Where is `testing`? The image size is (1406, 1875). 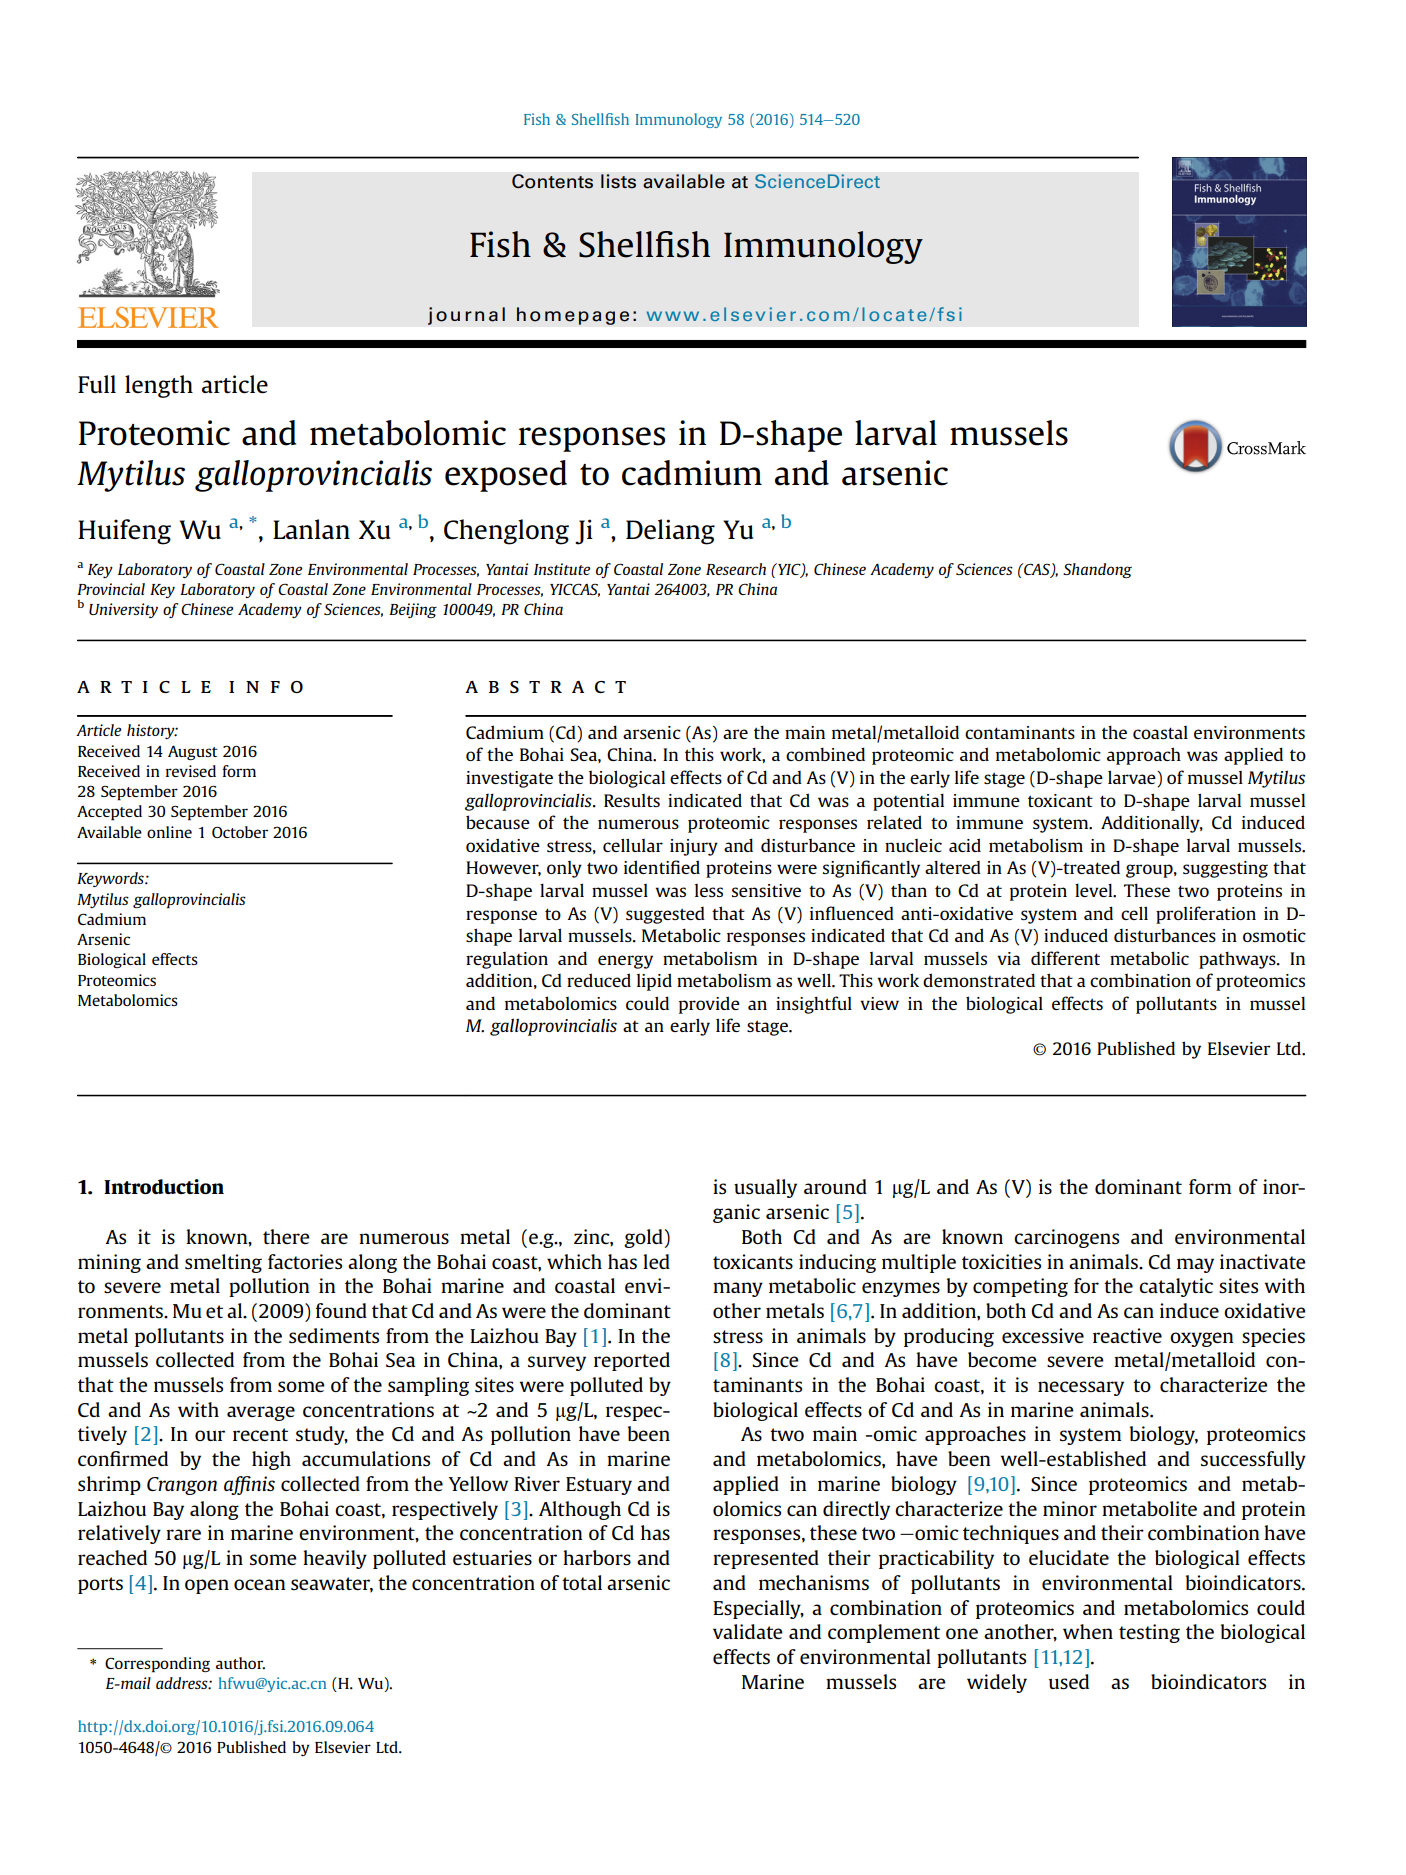
testing is located at coordinates (1149, 1633).
